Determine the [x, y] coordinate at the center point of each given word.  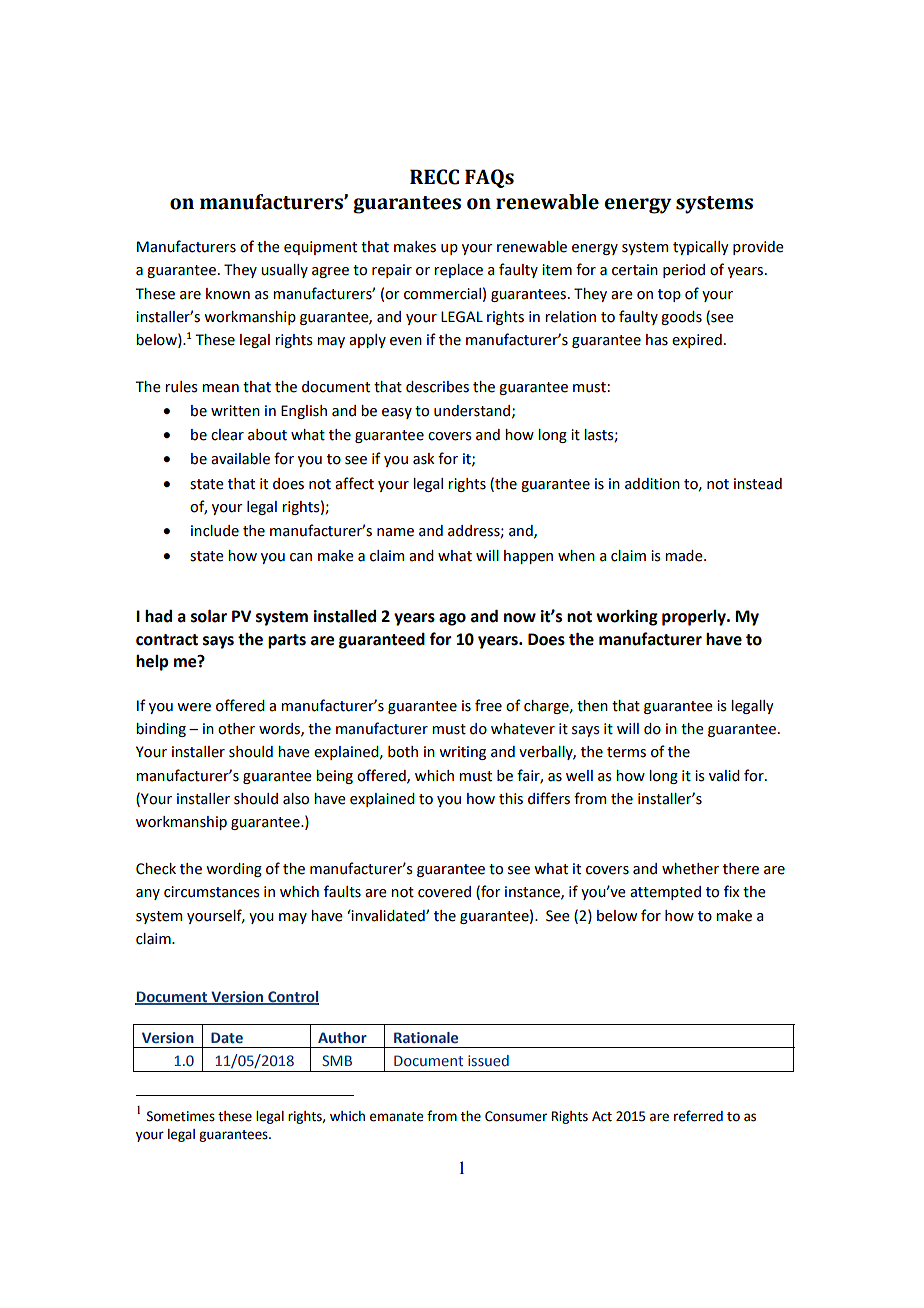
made [685, 556]
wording [234, 870]
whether [690, 869]
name [395, 532]
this [511, 799]
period [684, 271]
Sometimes [181, 1116]
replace [458, 271]
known [228, 294]
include [215, 531]
